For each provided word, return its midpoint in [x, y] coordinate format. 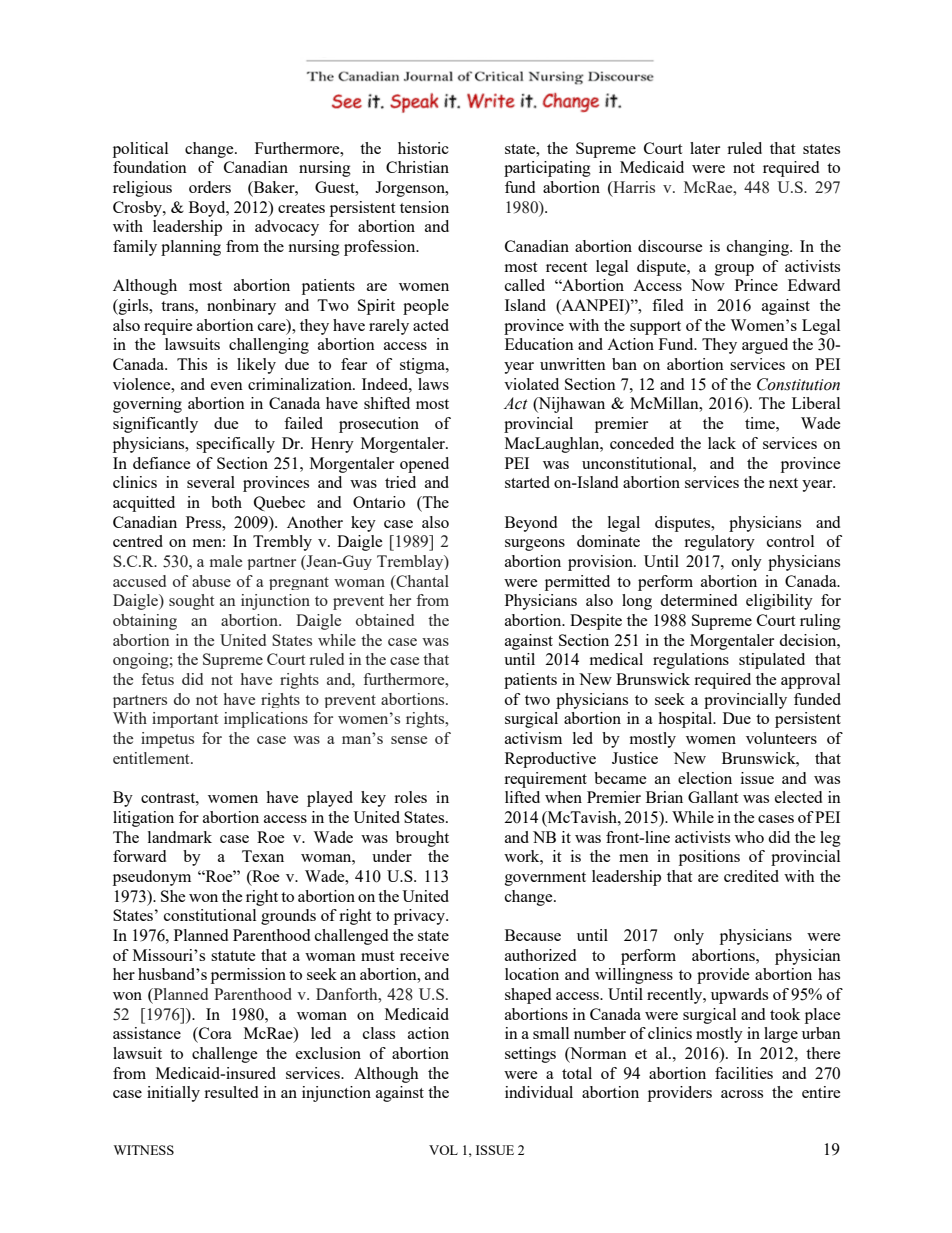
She [173, 896]
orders [210, 187]
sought [191, 602]
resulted [231, 1092]
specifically [235, 445]
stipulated [772, 661]
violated [531, 384]
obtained [385, 620]
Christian [417, 167]
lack [722, 443]
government [545, 879]
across [742, 1094]
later [705, 148]
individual [539, 1092]
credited [751, 876]
